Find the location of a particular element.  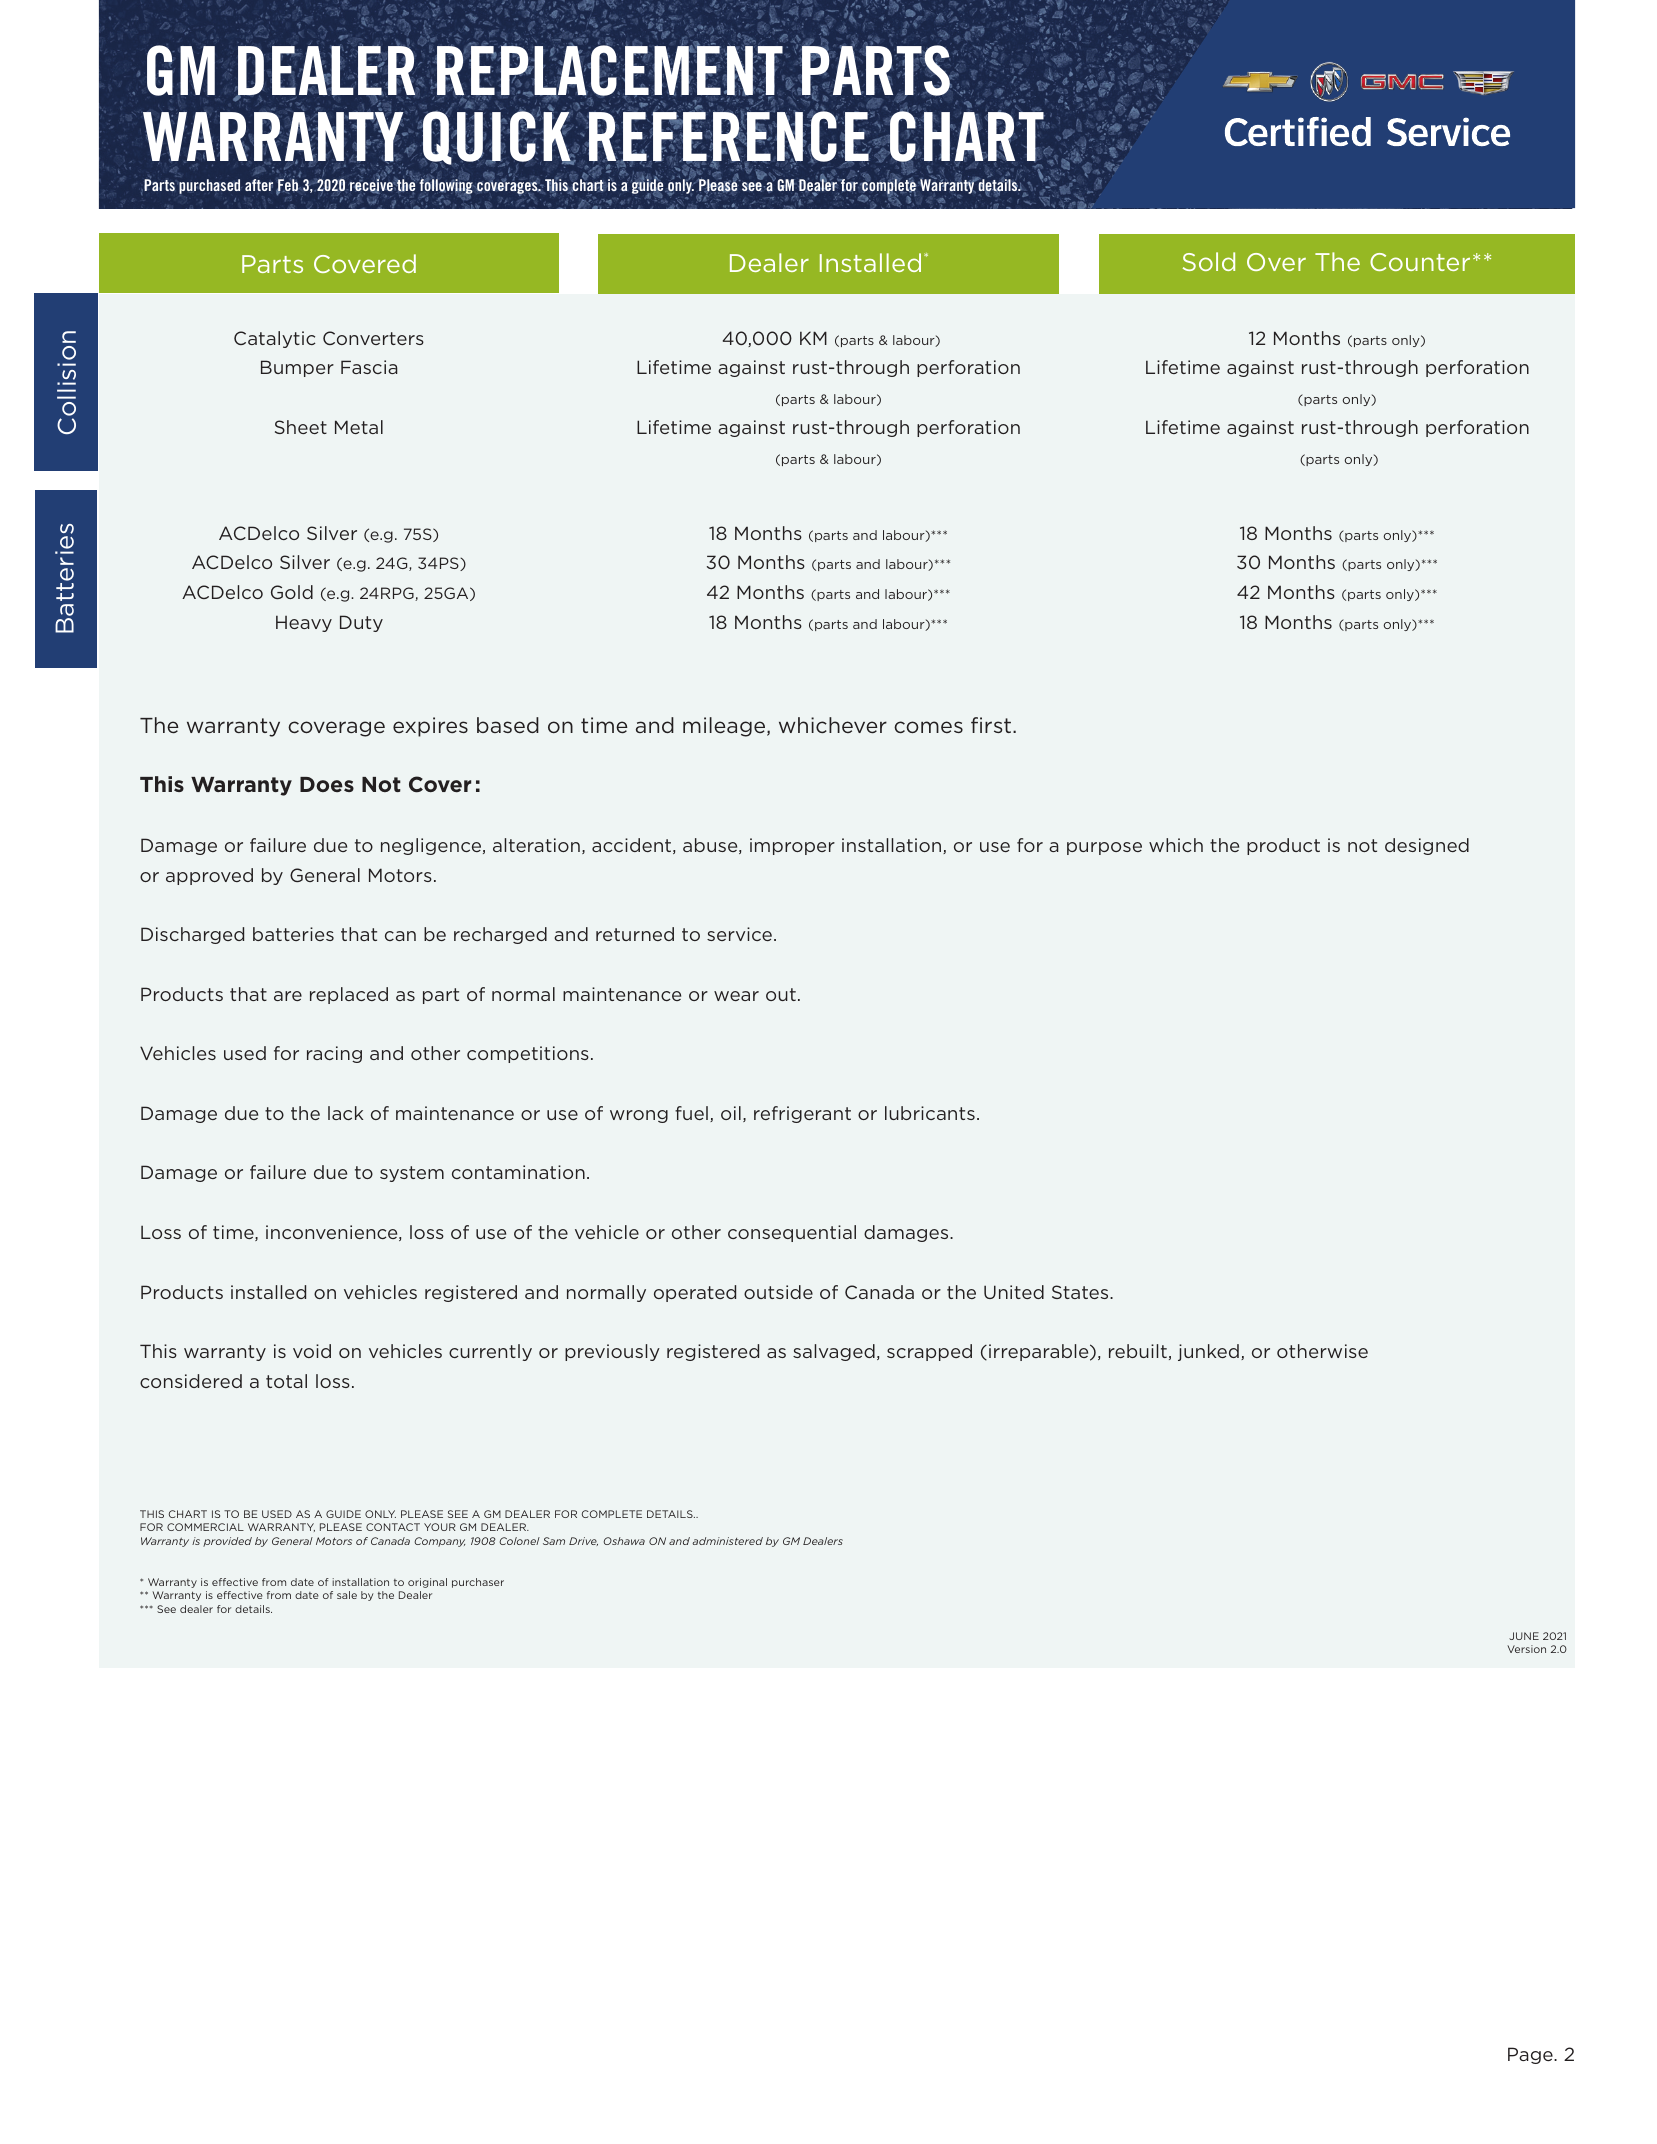

refrigerant is located at coordinates (802, 1114).
